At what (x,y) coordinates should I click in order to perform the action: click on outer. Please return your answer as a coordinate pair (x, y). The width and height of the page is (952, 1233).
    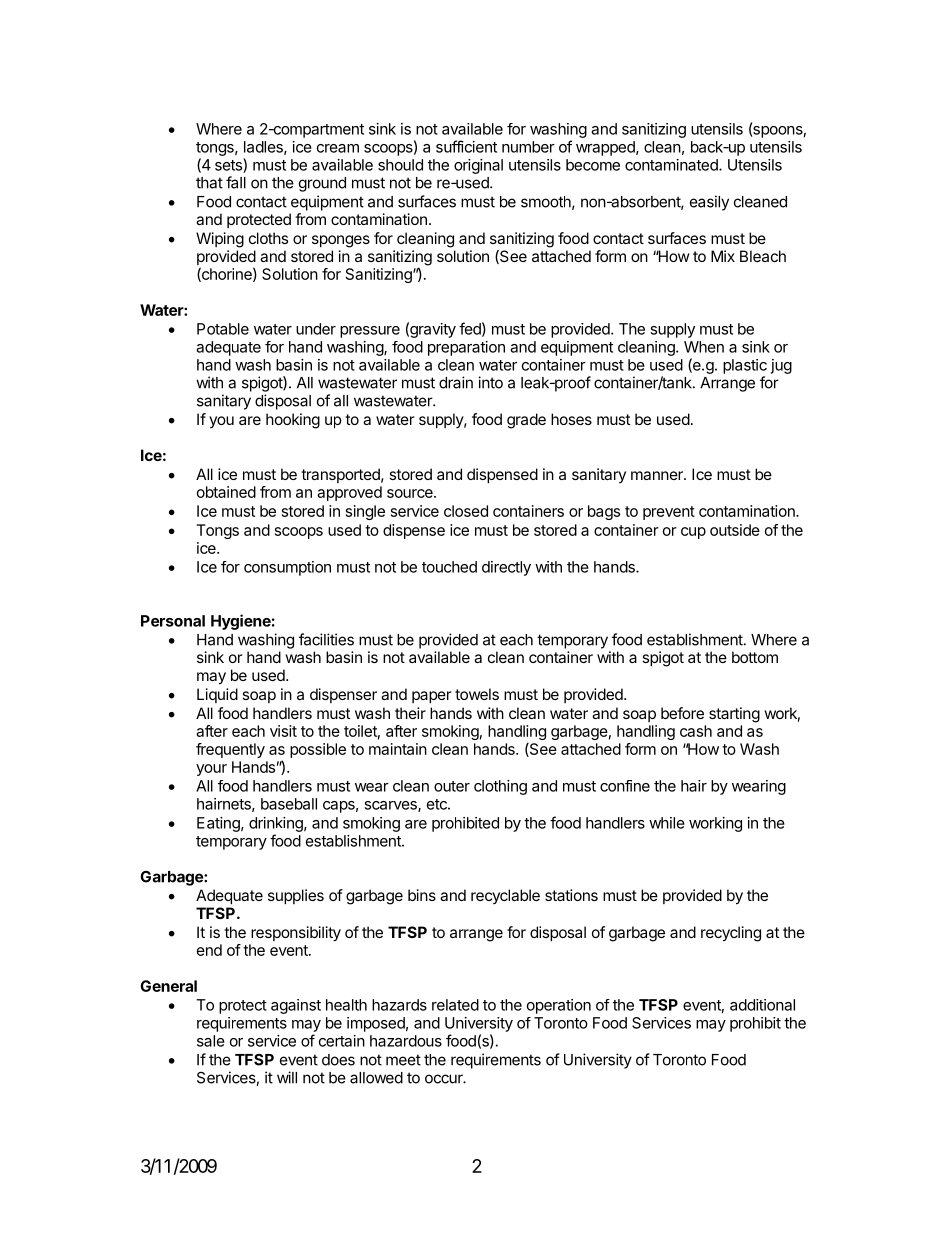
    Looking at the image, I should click on (452, 786).
